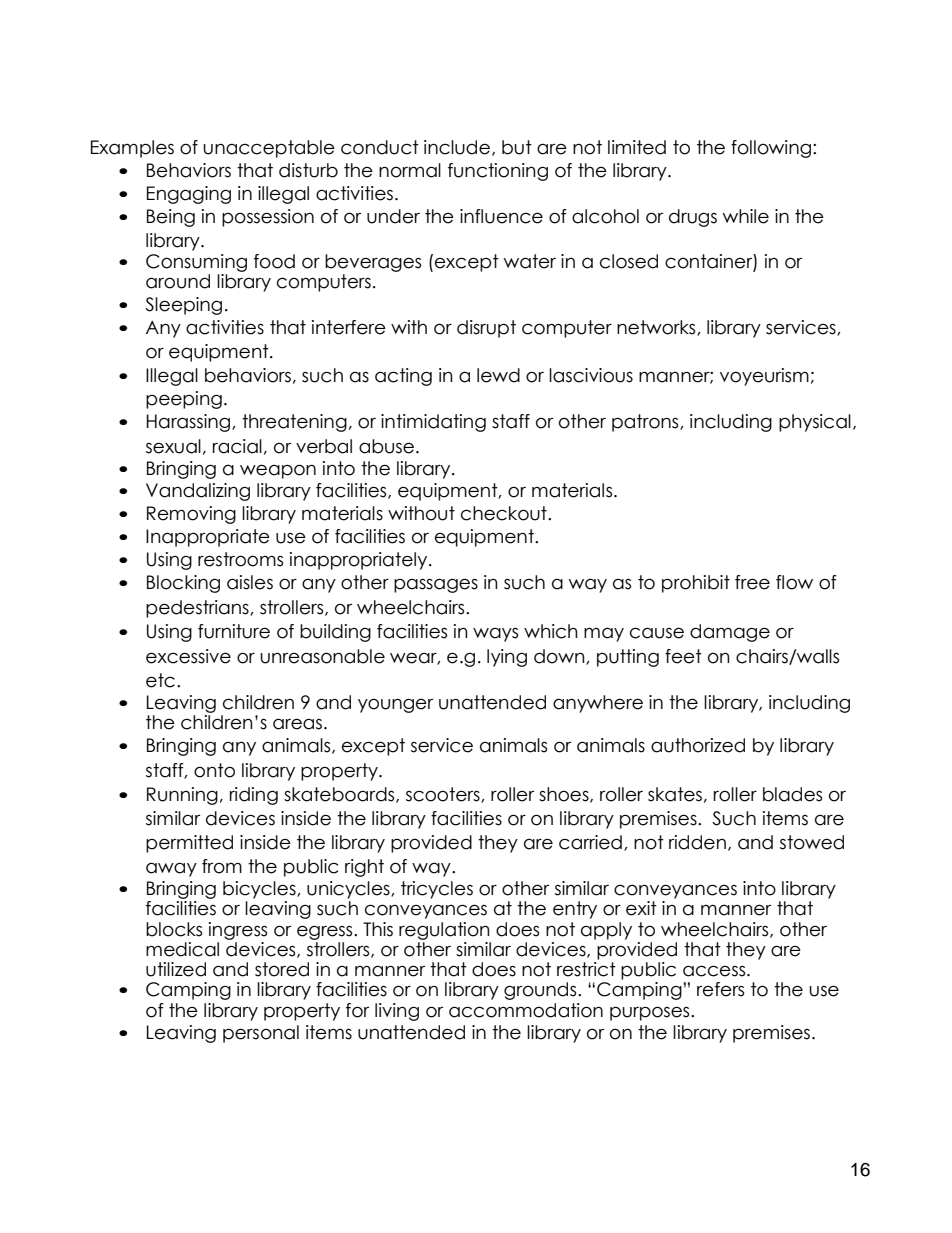  Describe the element at coordinates (261, 1034) in the screenshot. I see `personal` at that location.
